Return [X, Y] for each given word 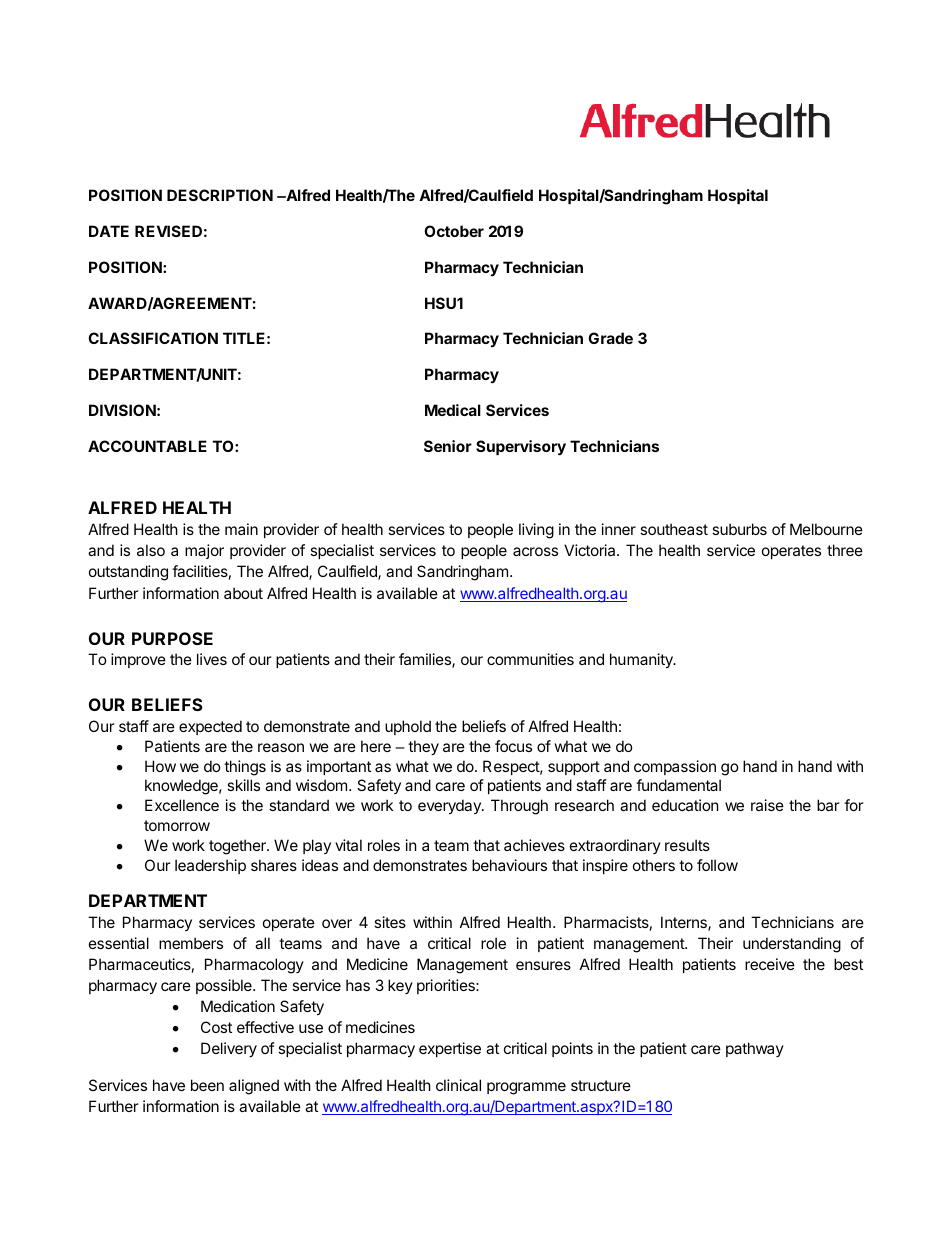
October [454, 231]
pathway [755, 1049]
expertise [450, 1049]
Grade [610, 338]
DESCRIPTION [220, 195]
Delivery [229, 1049]
